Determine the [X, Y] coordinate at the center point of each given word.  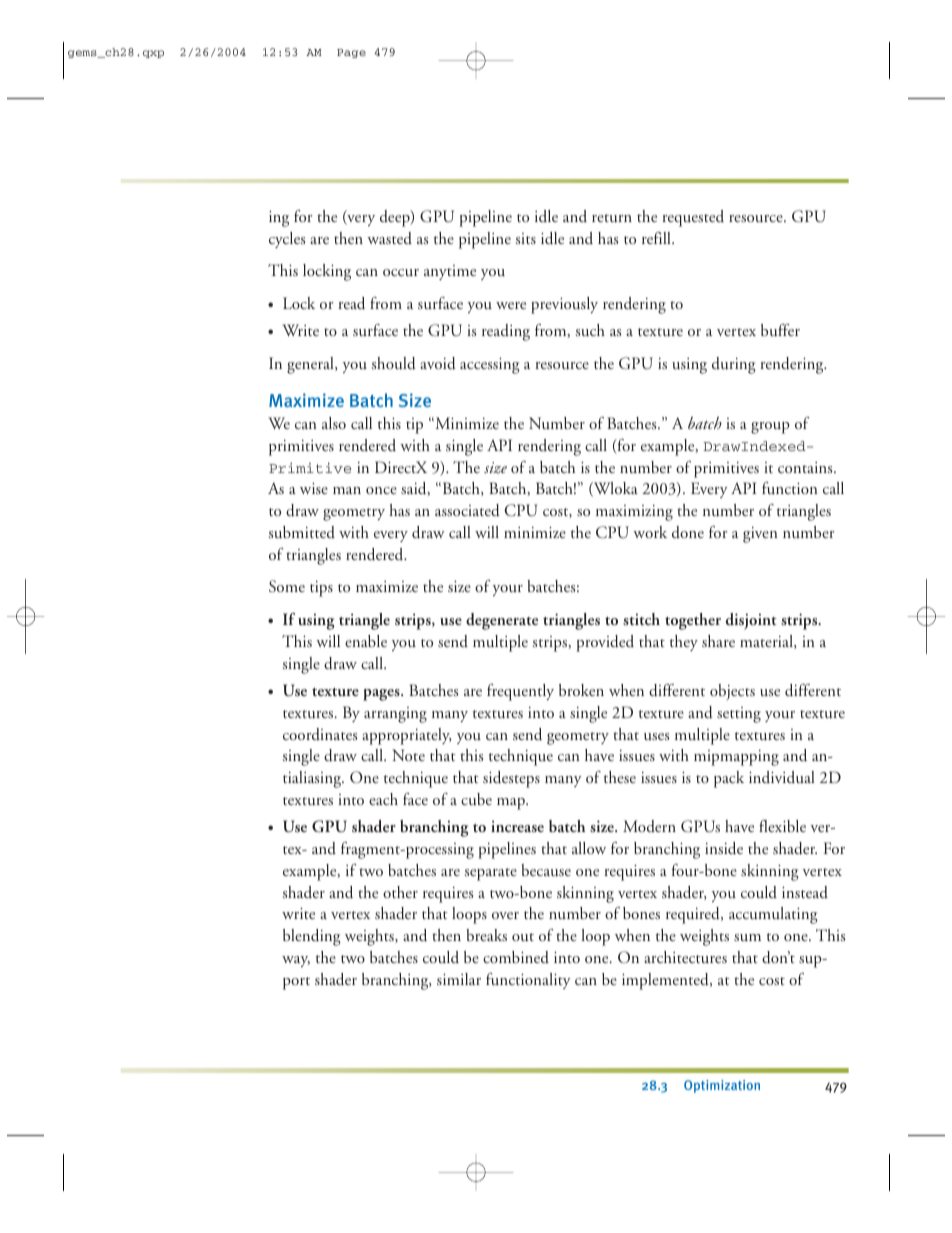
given [760, 535]
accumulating [773, 915]
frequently [520, 692]
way [296, 961]
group [770, 428]
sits [525, 238]
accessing [490, 365]
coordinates [320, 734]
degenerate [502, 621]
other [400, 892]
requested [693, 218]
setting [739, 715]
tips [321, 589]
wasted [389, 238]
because [546, 870]
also [334, 423]
